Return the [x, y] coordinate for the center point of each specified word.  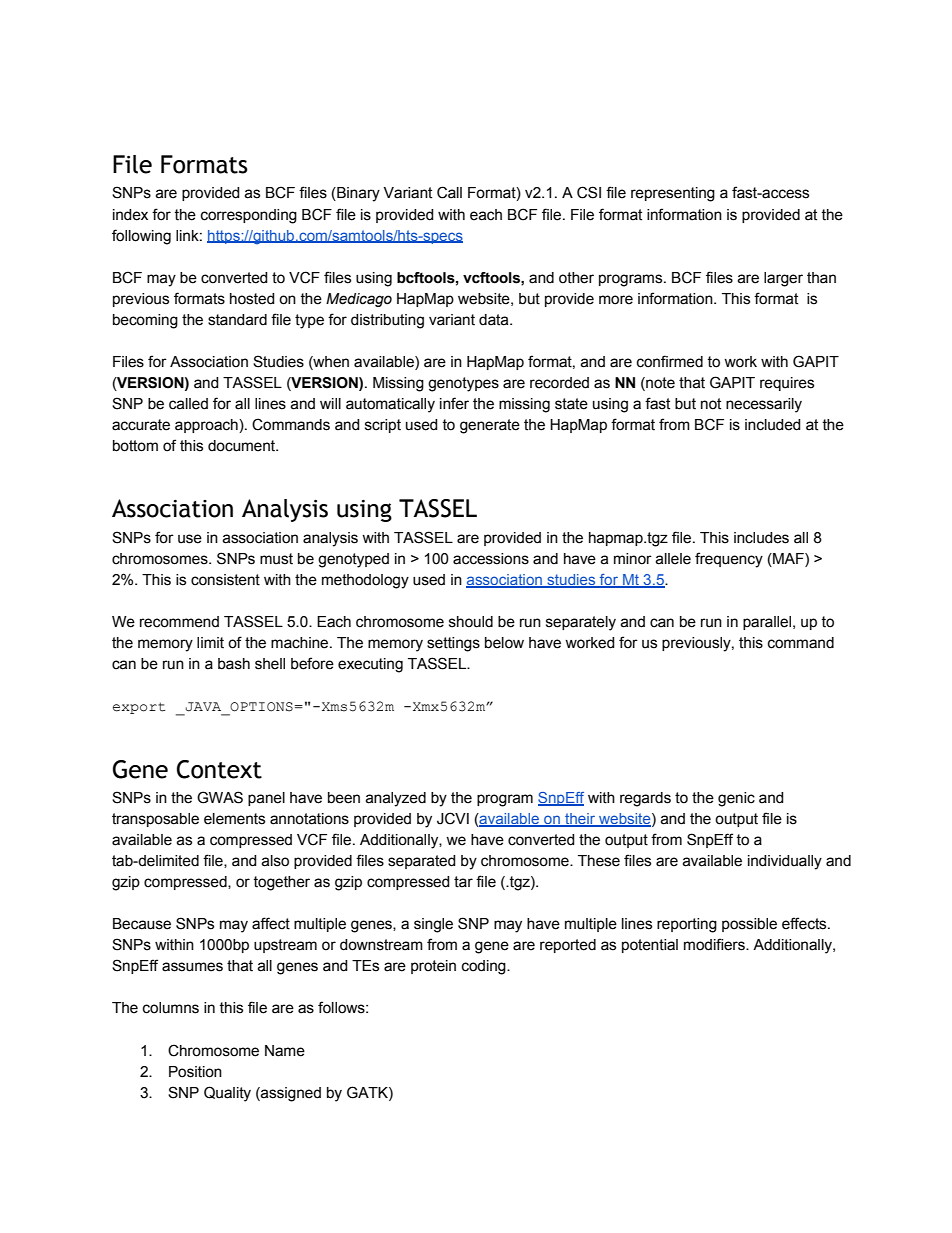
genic [736, 799]
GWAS [220, 797]
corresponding [249, 216]
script [383, 426]
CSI [589, 192]
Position [195, 1072]
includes [761, 538]
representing [673, 194]
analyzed [395, 799]
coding [485, 967]
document [243, 446]
